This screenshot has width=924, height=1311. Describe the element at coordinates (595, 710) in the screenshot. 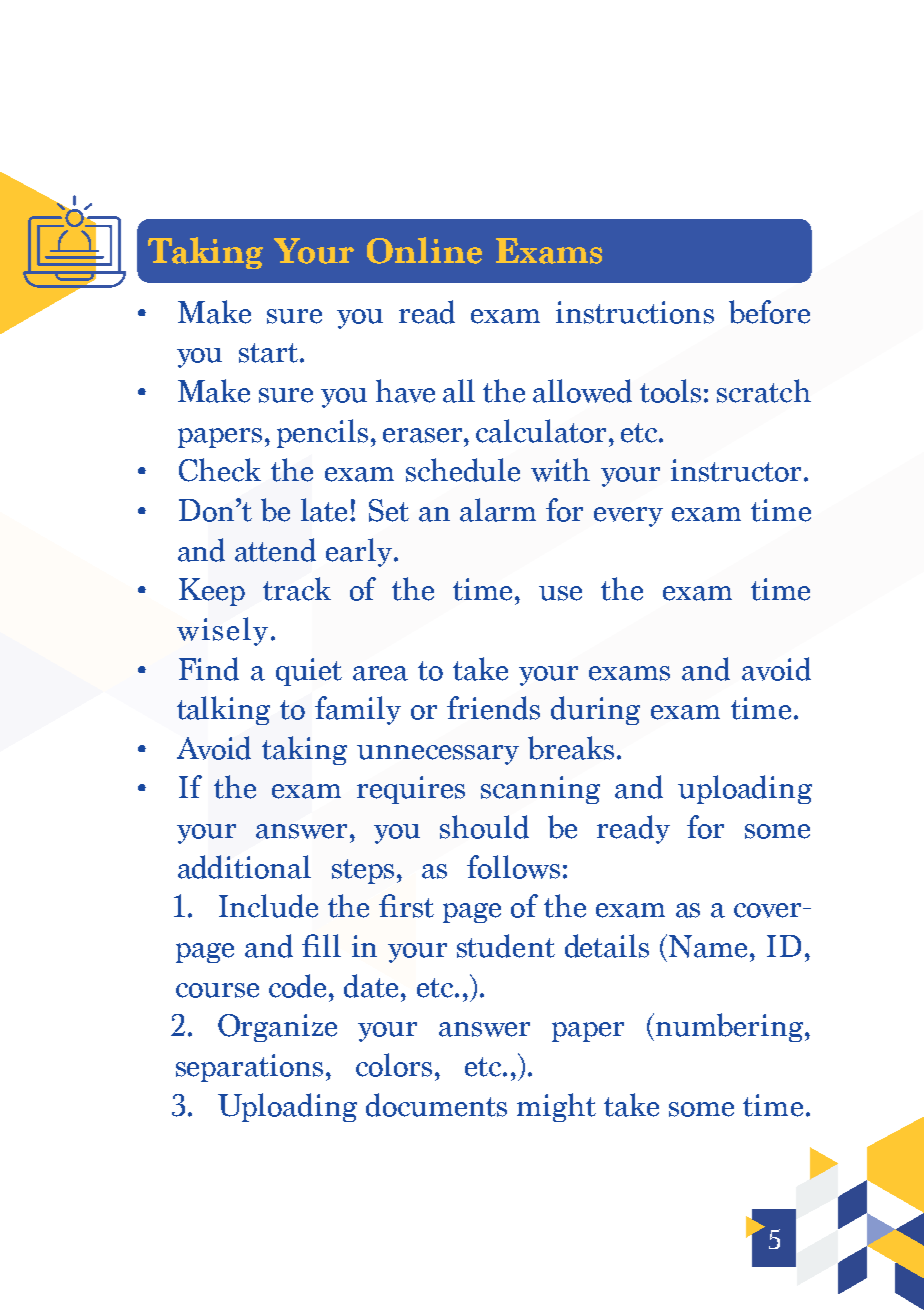

I see `during` at that location.
